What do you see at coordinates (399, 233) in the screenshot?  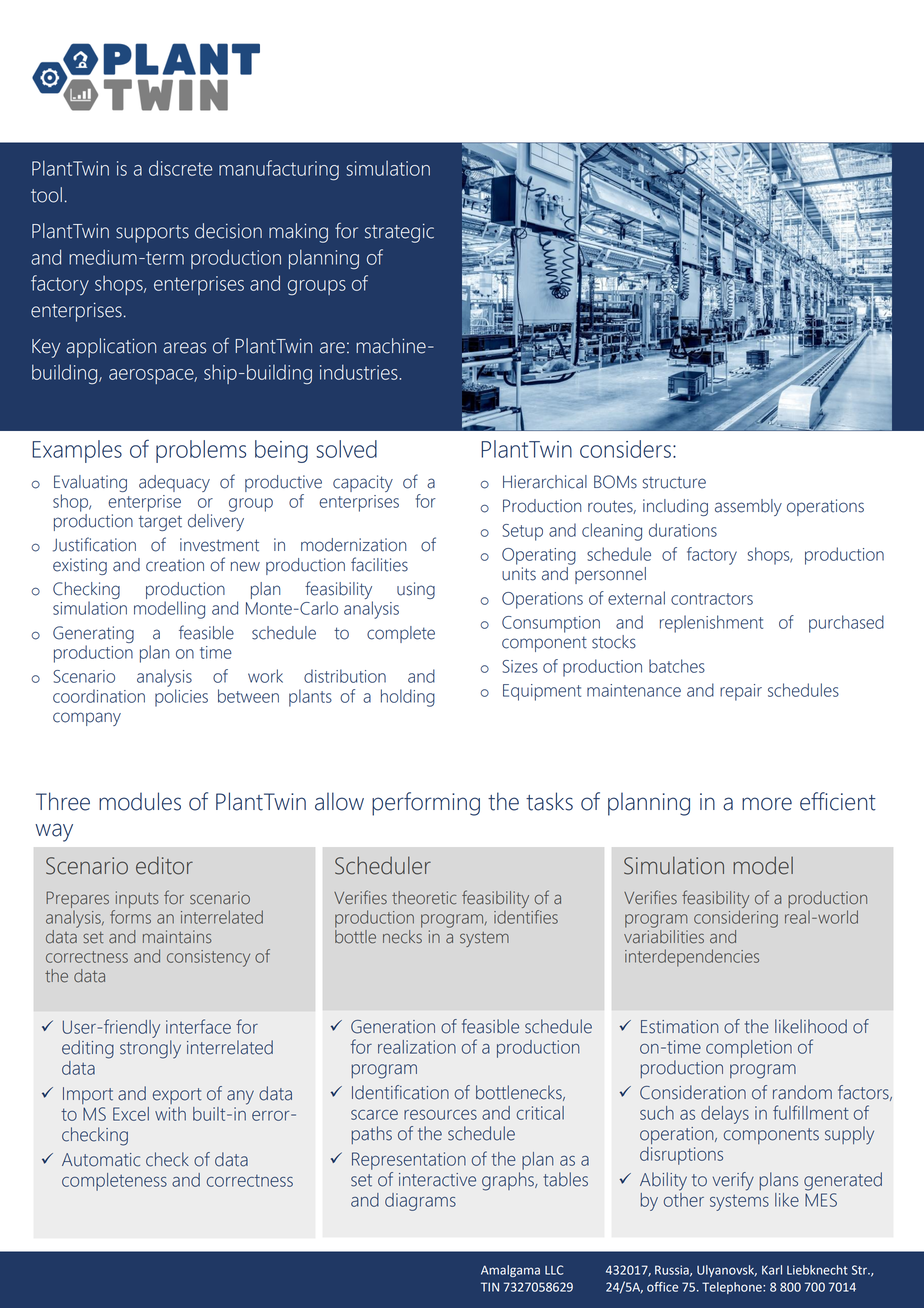 I see `strategic` at bounding box center [399, 233].
